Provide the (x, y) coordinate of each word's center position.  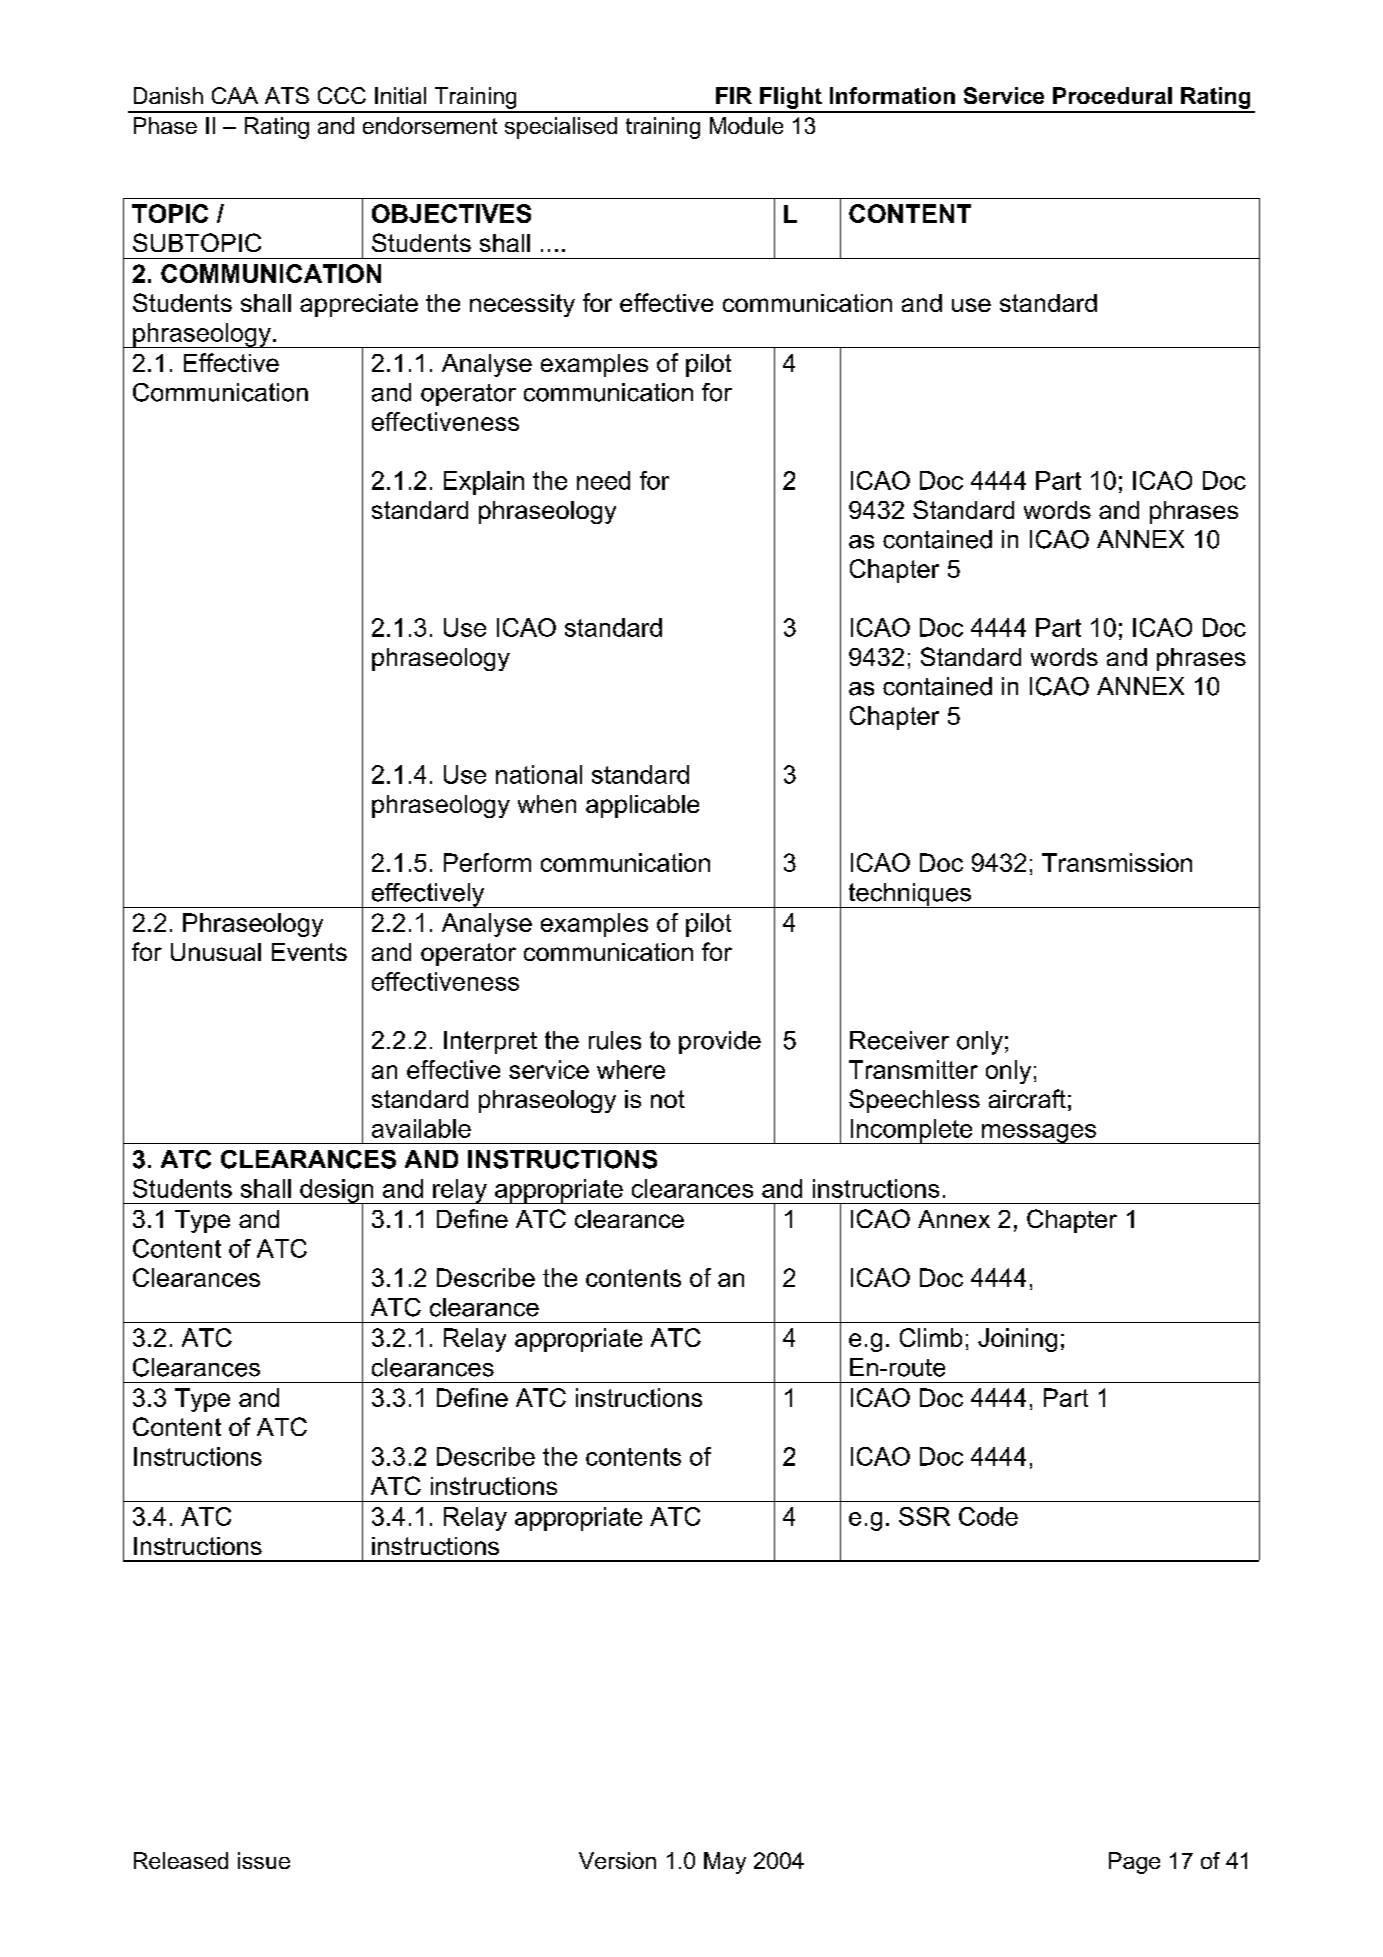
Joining (1017, 1340)
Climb (931, 1337)
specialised (561, 128)
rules (615, 1040)
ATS (287, 95)
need (603, 480)
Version (617, 1860)
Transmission (1117, 862)
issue (264, 1860)
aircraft (1027, 1098)
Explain (484, 483)
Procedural (1112, 95)
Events (309, 952)
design (337, 1192)
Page (1134, 1863)
